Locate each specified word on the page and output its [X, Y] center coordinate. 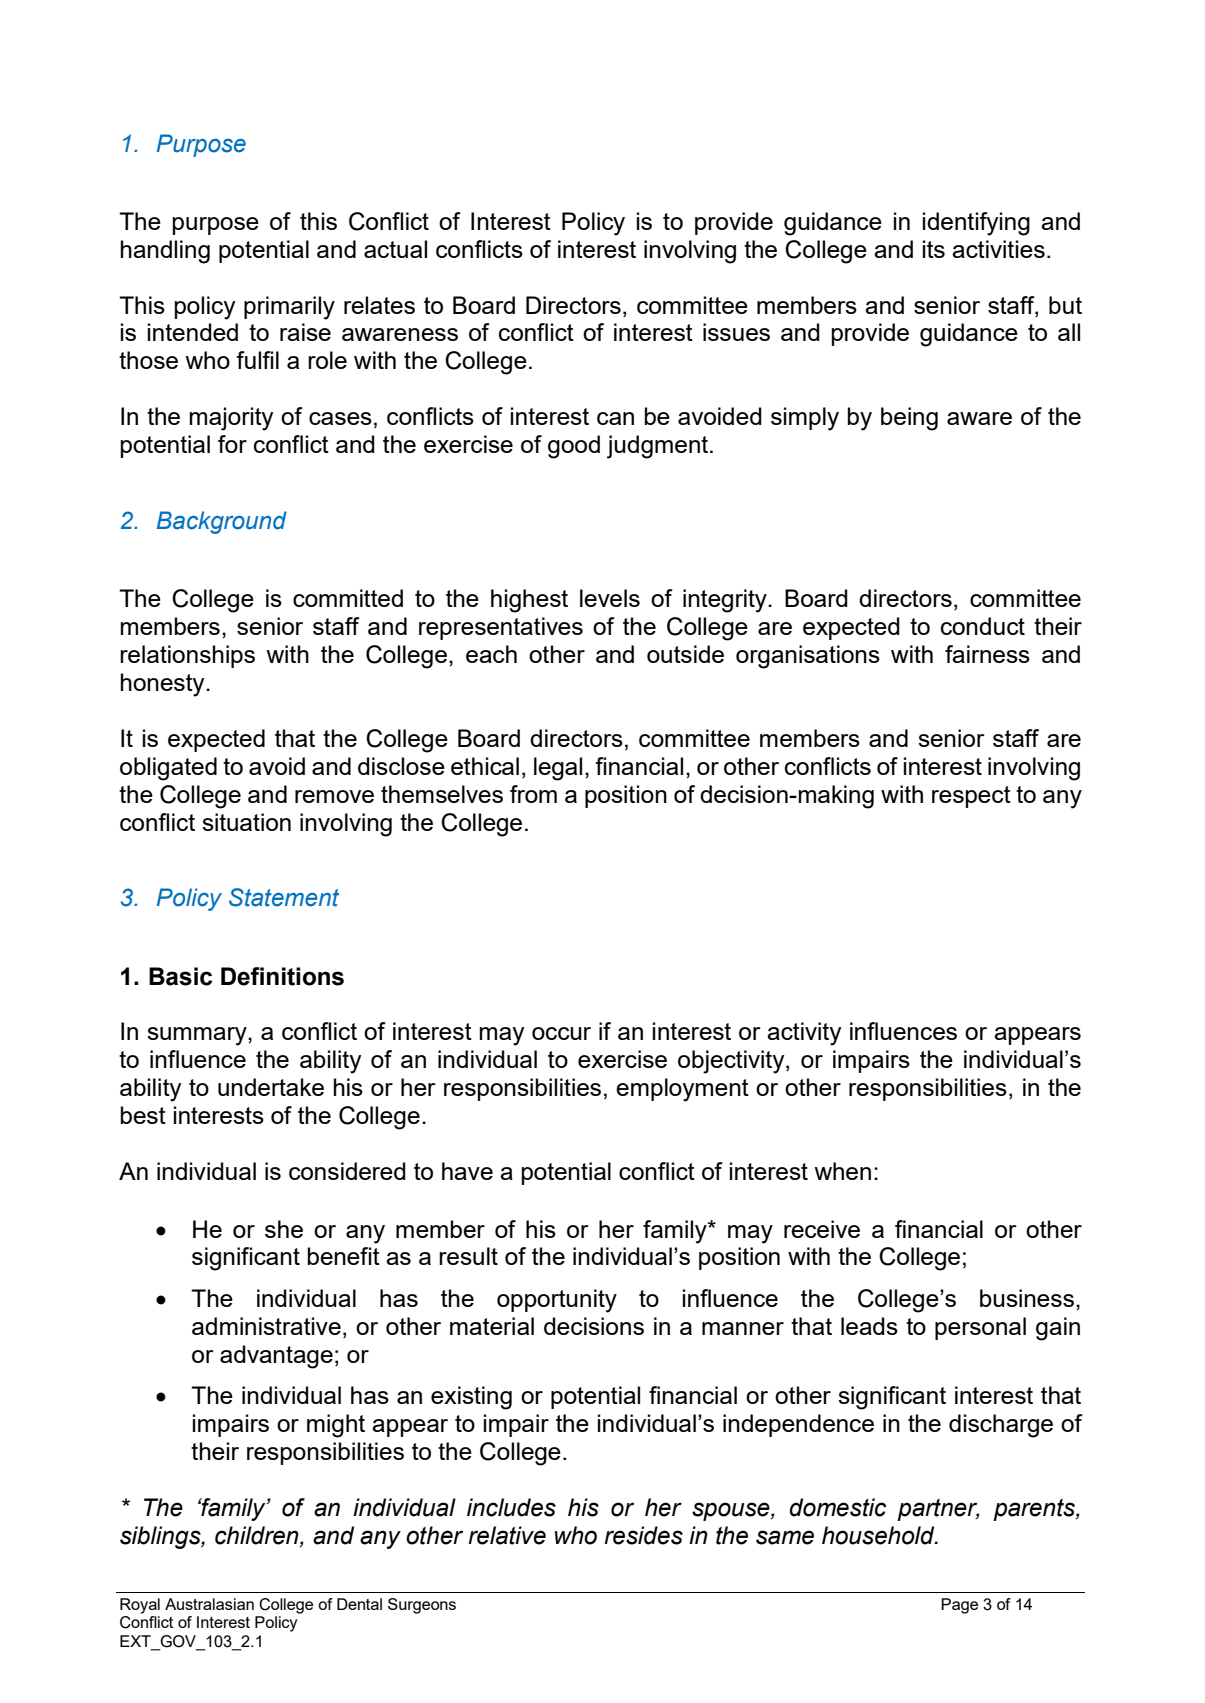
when [842, 1171]
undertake [271, 1087]
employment [682, 1090]
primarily [289, 308]
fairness [987, 654]
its [934, 249]
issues [736, 332]
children [258, 1536]
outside [685, 654]
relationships [187, 656]
